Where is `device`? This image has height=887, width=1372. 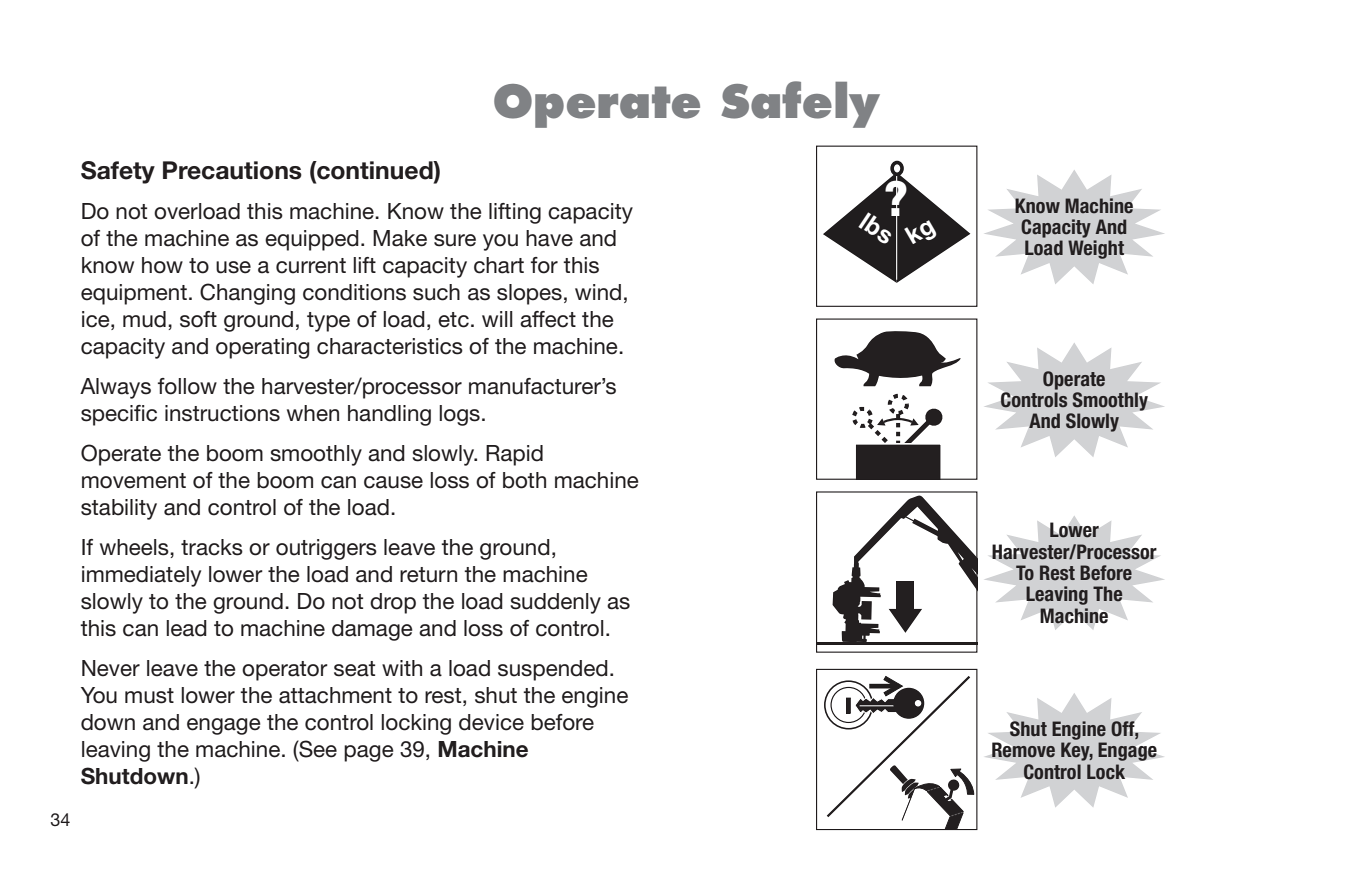 device is located at coordinates (491, 722).
